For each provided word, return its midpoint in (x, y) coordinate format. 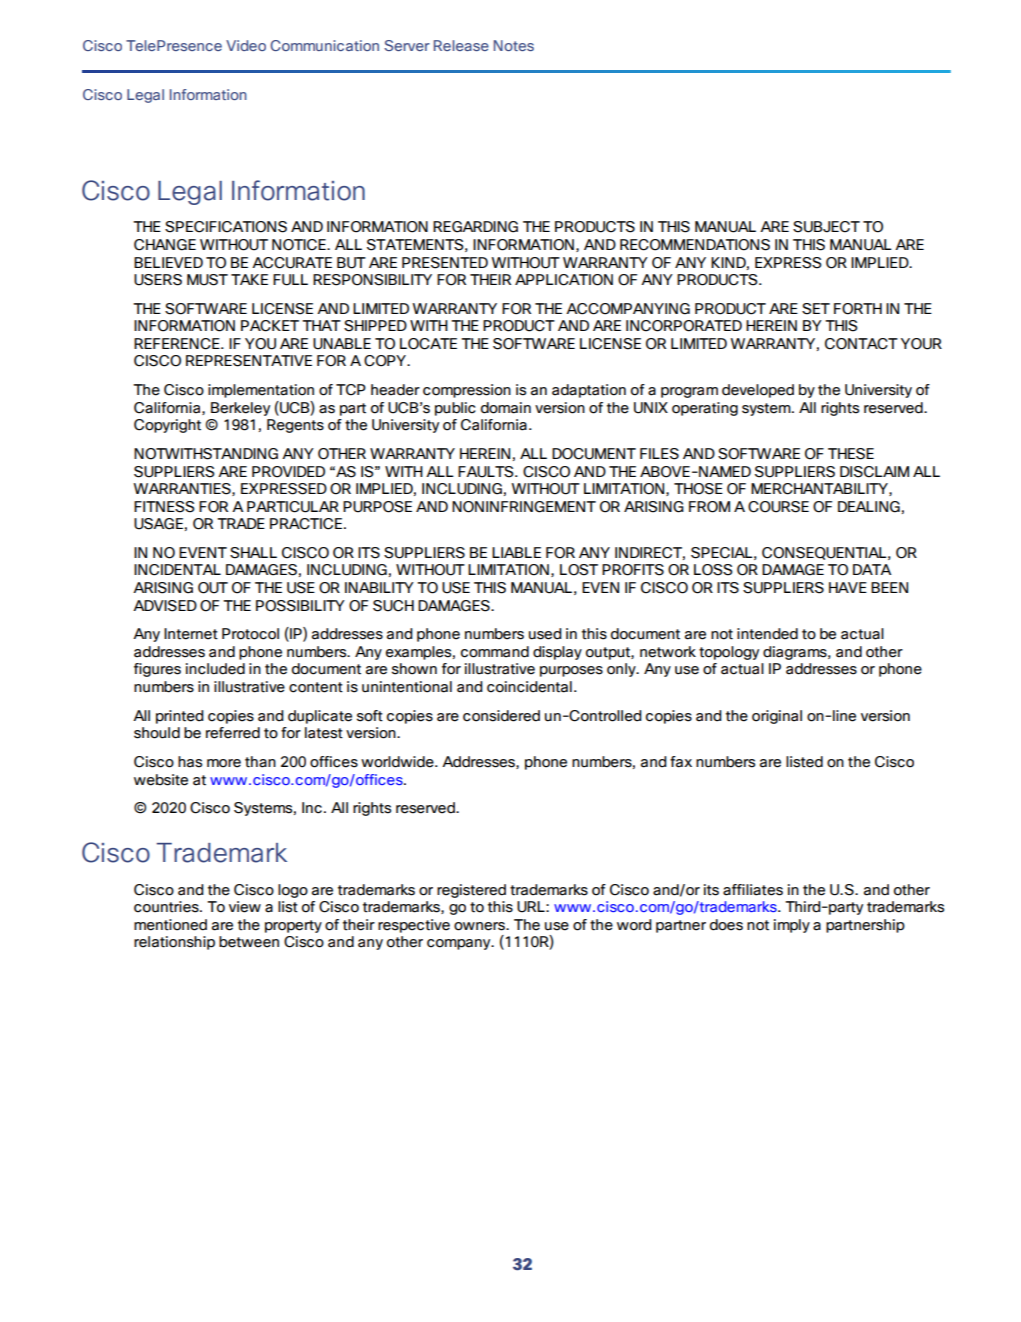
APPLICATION (564, 280)
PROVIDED (288, 472)
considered (501, 716)
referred (233, 733)
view (245, 907)
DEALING (869, 507)
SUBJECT (826, 227)
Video (246, 45)
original (777, 717)
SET (816, 309)
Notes (514, 45)
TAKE (249, 279)
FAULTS (487, 472)
